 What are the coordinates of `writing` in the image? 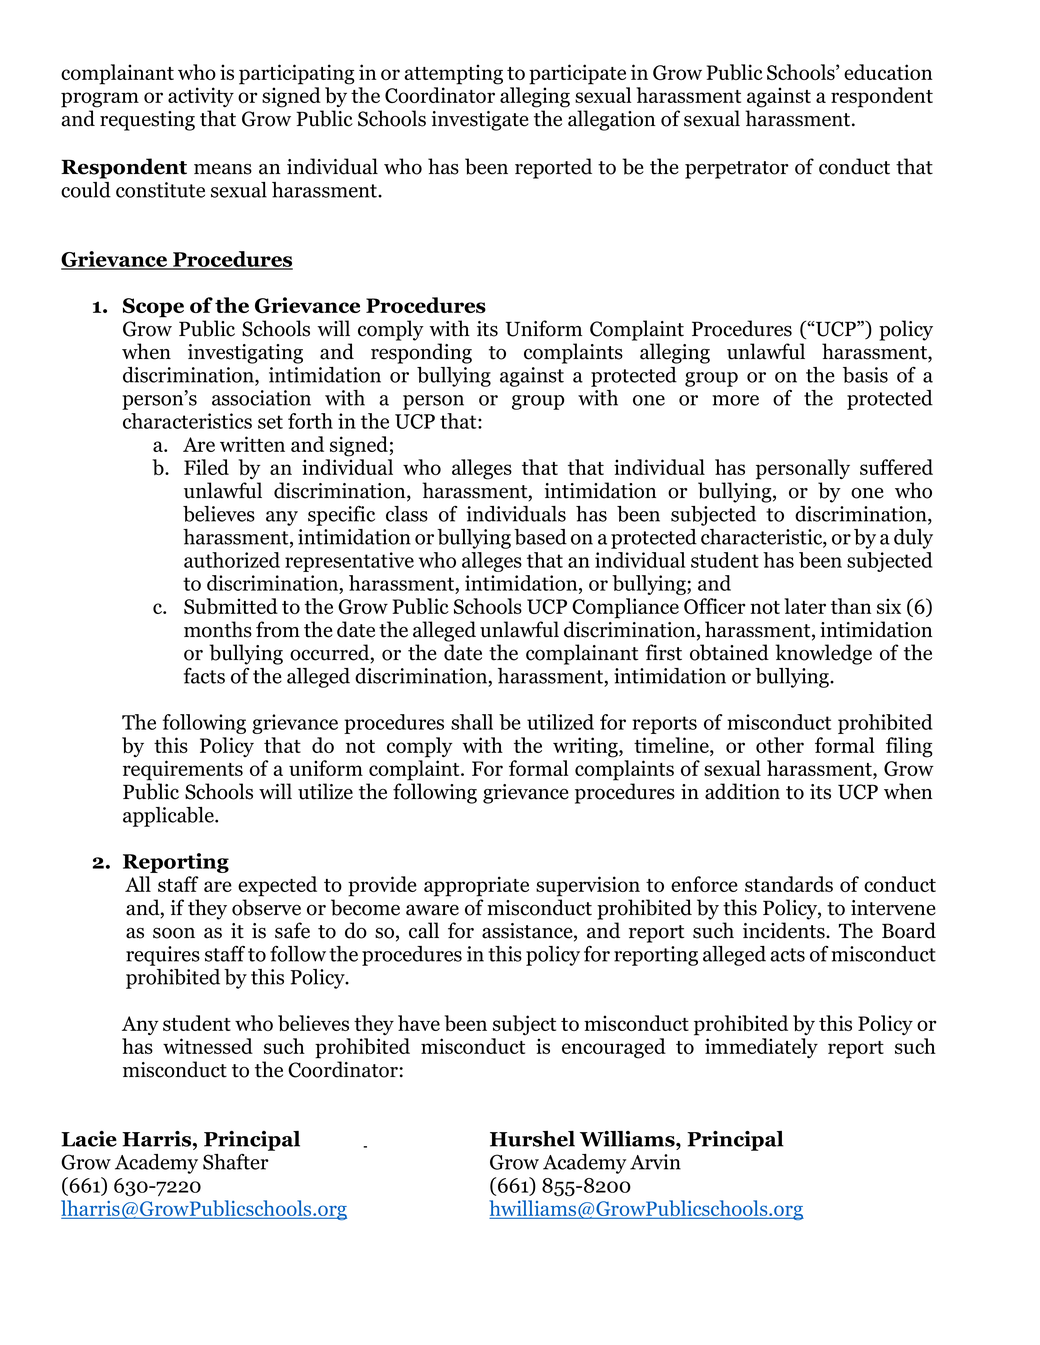 It's located at (586, 747).
